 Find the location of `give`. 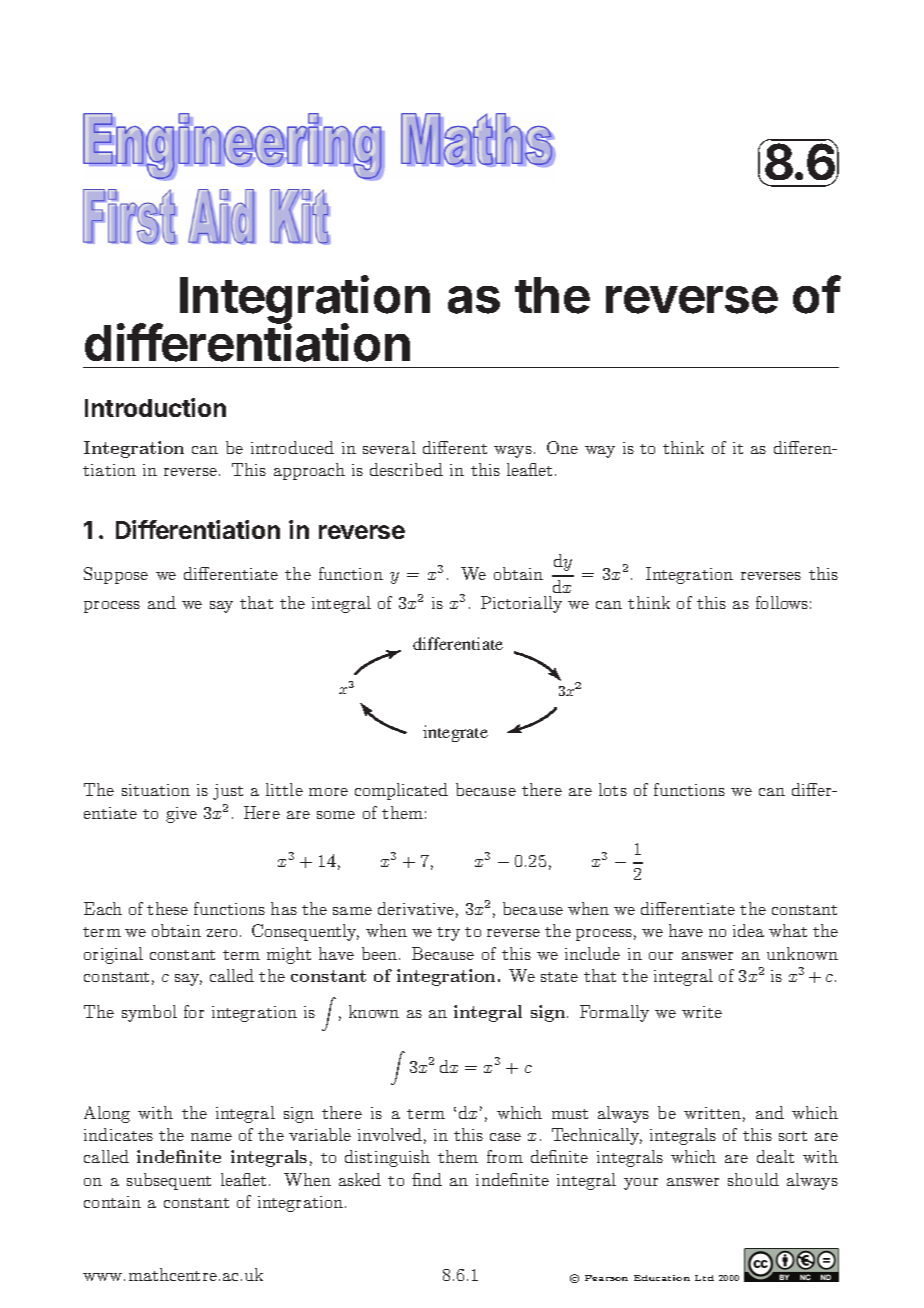

give is located at coordinates (181, 815).
